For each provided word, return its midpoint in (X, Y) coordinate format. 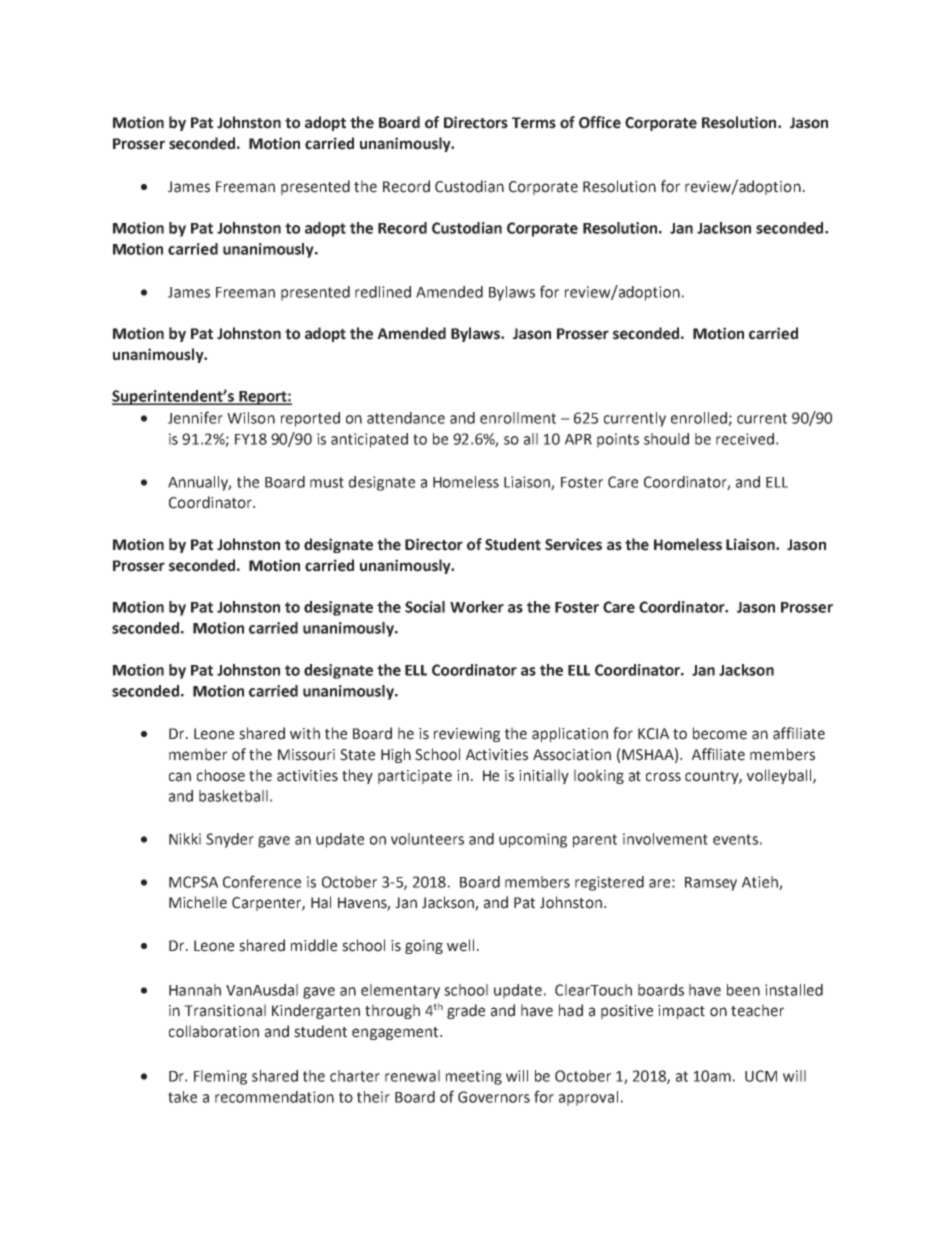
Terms (534, 123)
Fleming (220, 1077)
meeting (474, 1077)
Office (600, 122)
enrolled (700, 419)
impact (681, 1012)
